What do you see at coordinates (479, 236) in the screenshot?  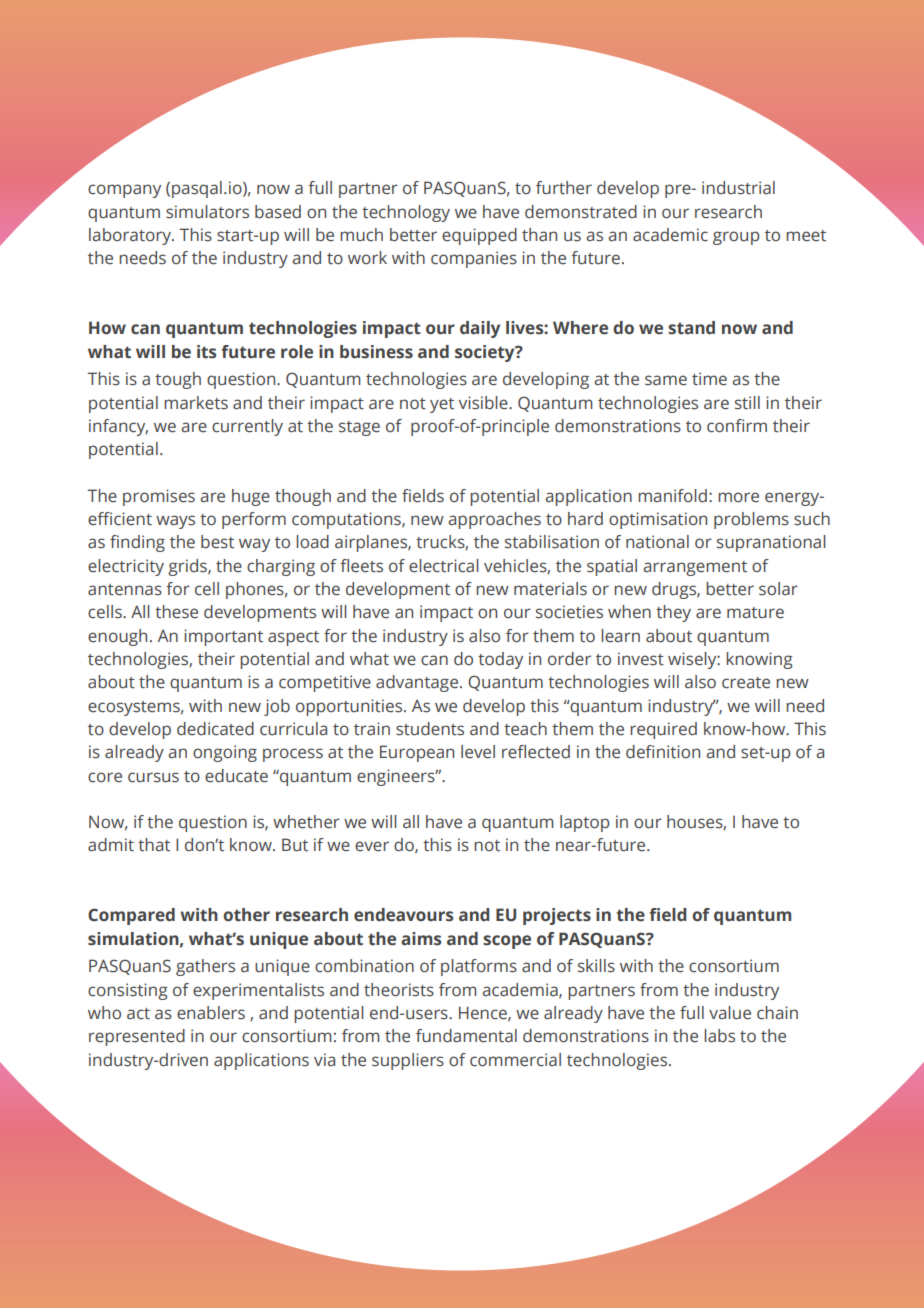 I see `equipped` at bounding box center [479, 236].
